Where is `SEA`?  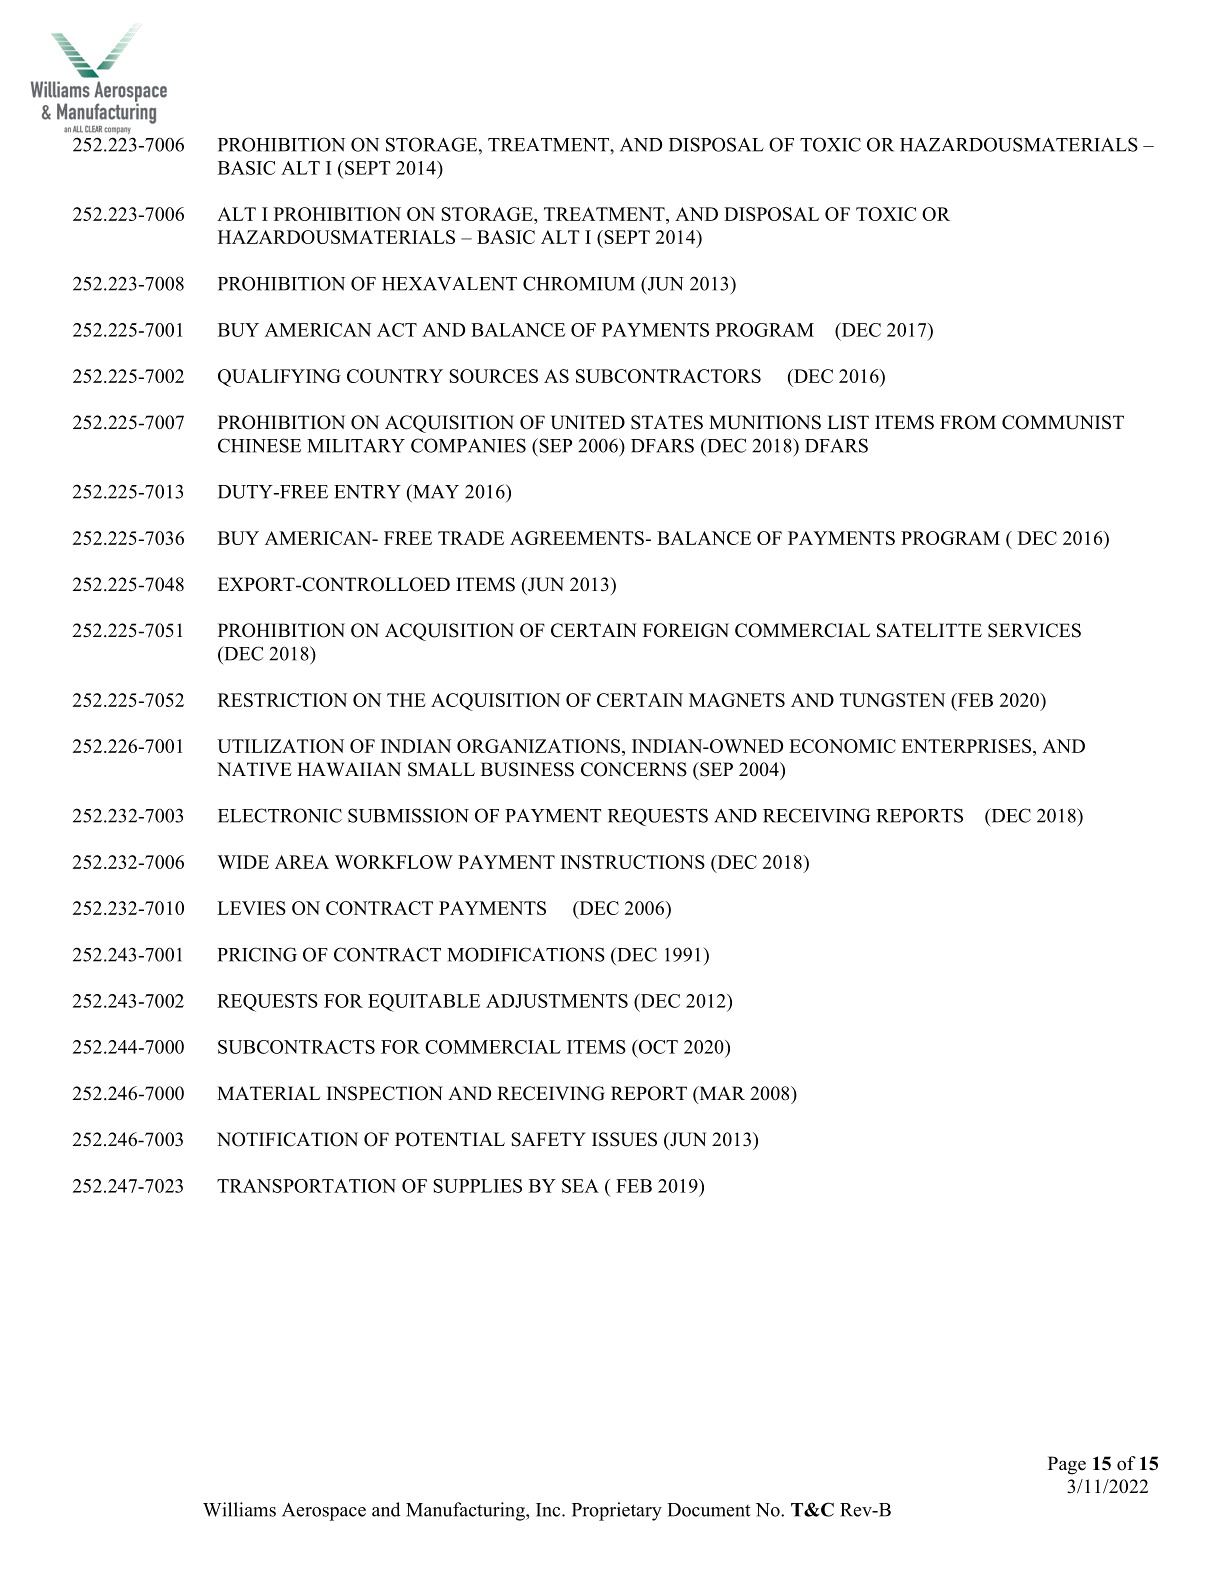 SEA is located at coordinates (580, 1186).
